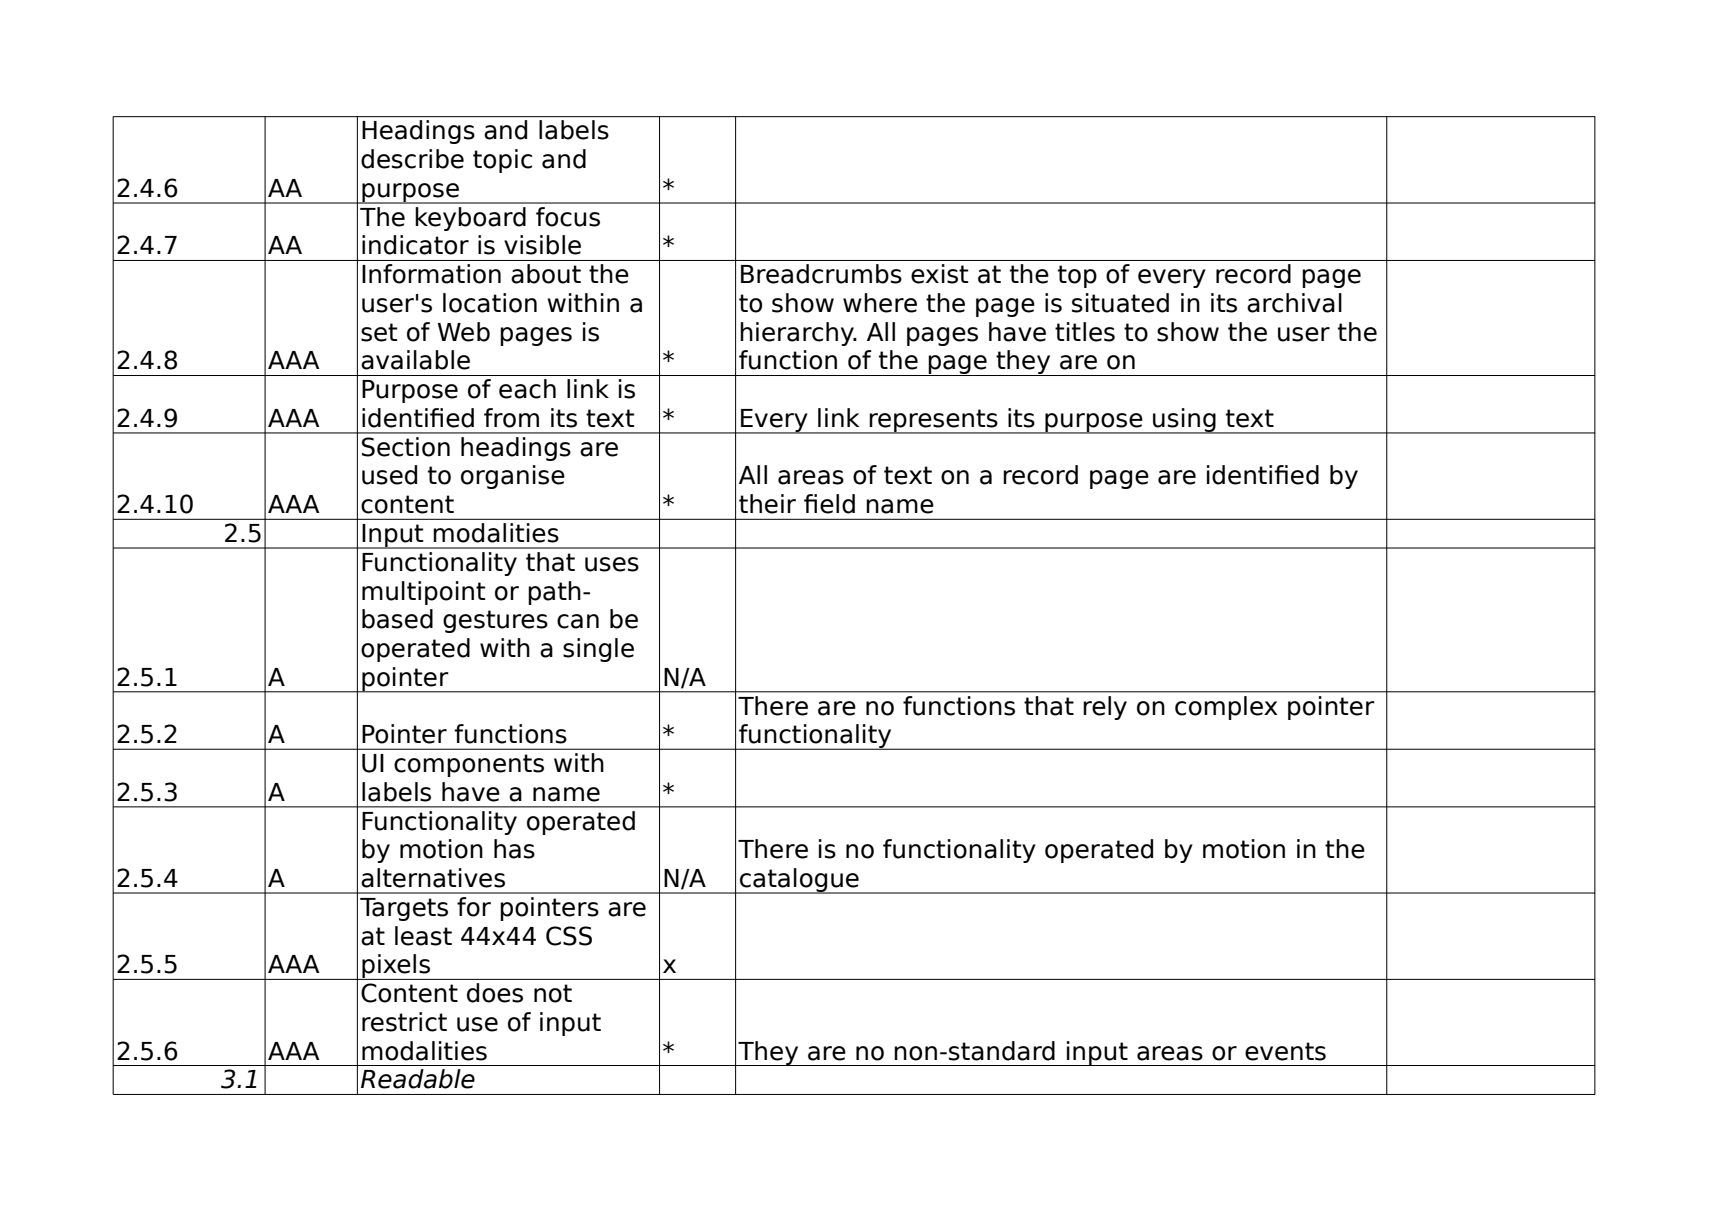 The width and height of the screenshot is (1726, 1221). What do you see at coordinates (553, 993) in the screenshot?
I see `not` at bounding box center [553, 993].
